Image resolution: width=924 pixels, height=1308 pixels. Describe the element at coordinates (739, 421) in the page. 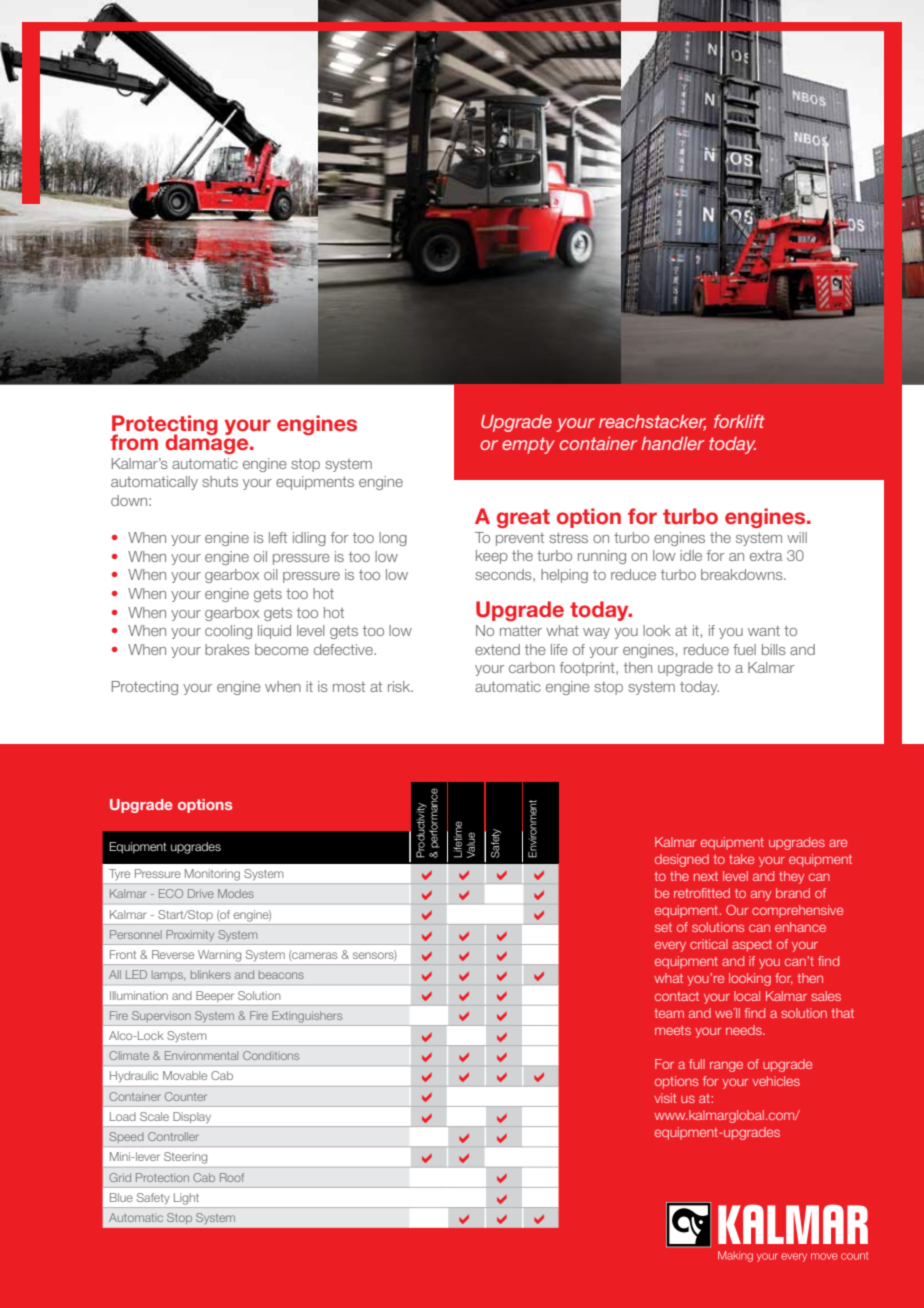

I see `forklift` at that location.
